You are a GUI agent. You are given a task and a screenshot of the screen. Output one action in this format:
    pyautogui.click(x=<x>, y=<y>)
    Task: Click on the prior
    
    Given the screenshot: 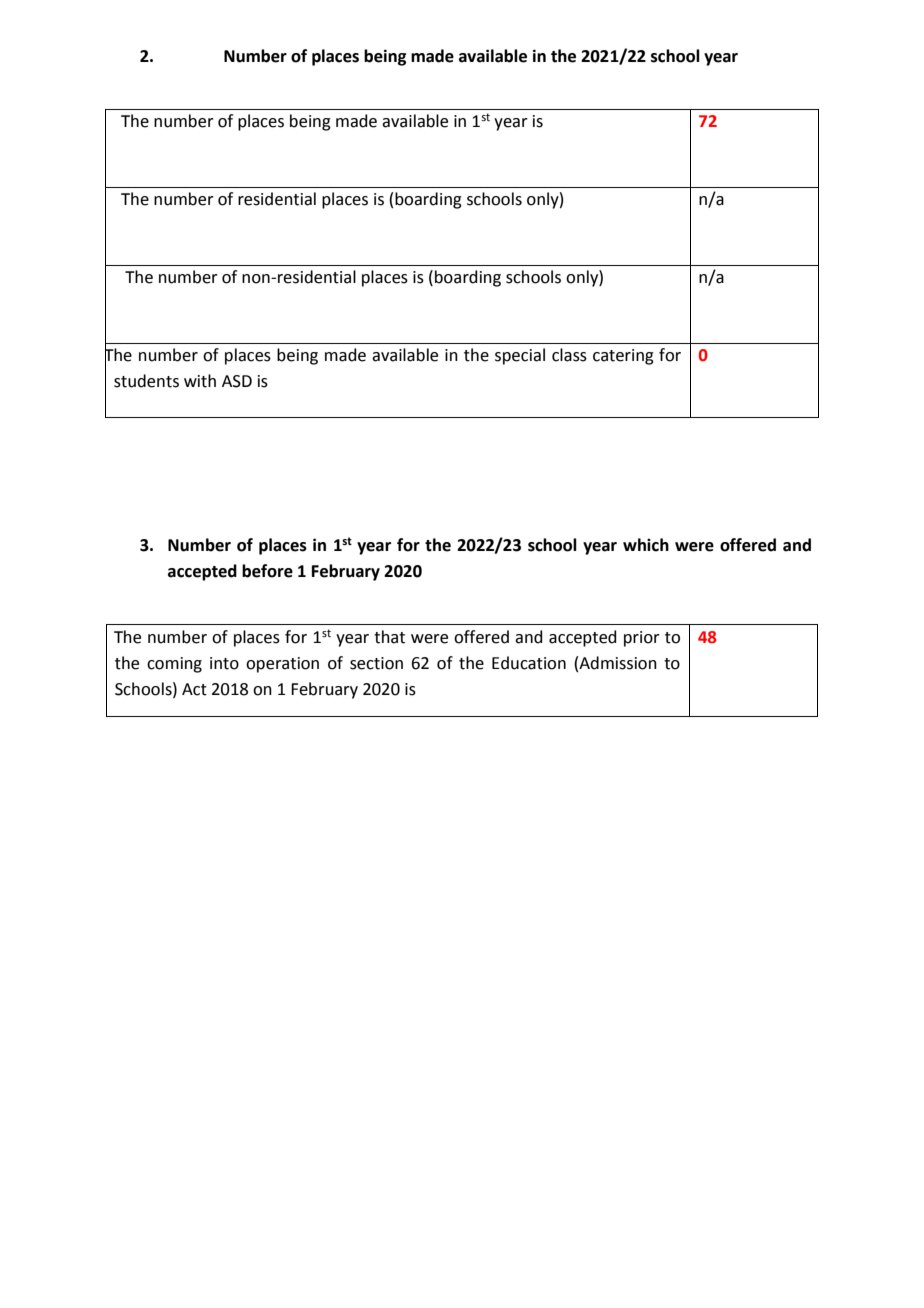 What is the action you would take?
    pyautogui.click(x=642, y=639)
